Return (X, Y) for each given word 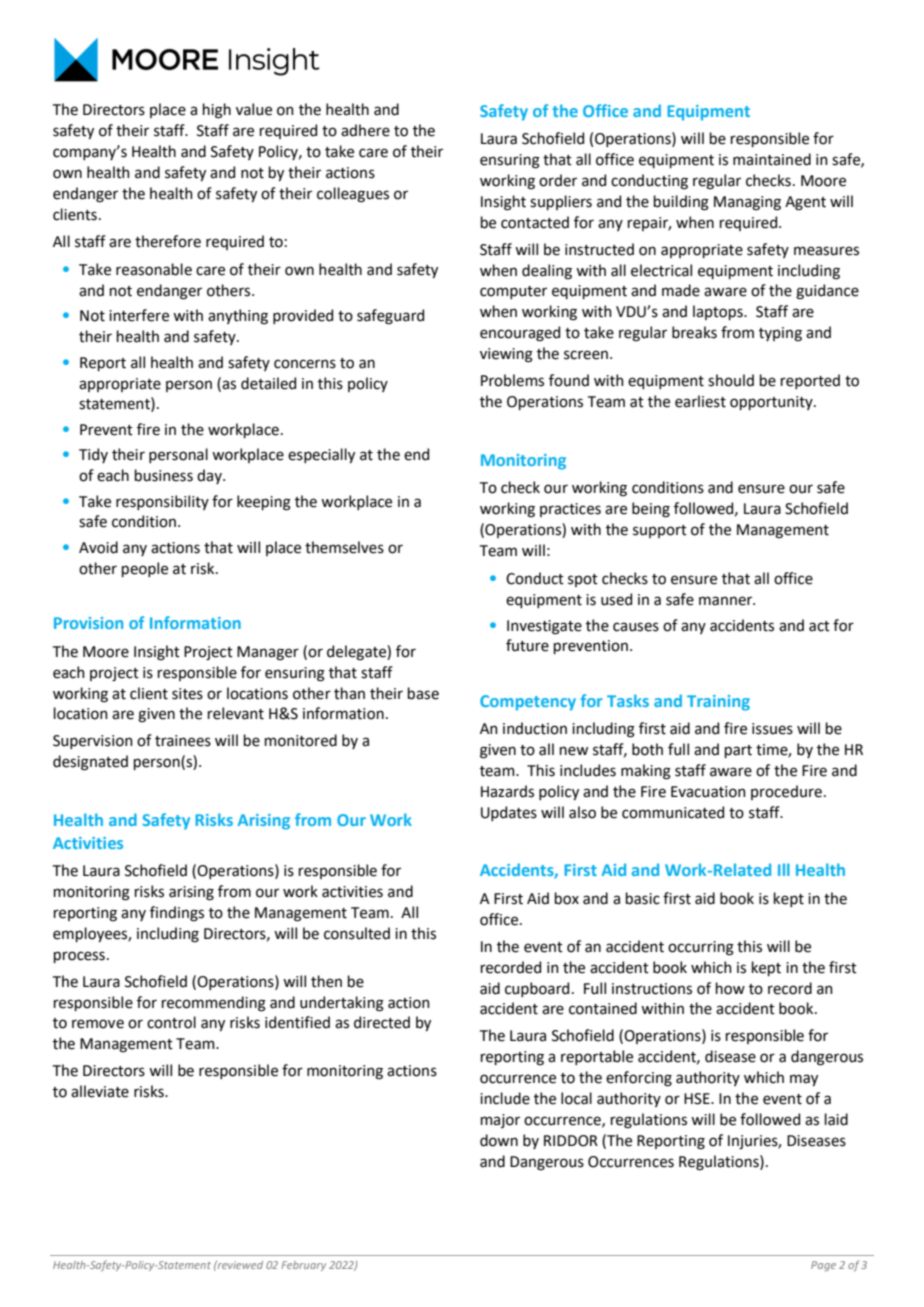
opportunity (772, 403)
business (164, 475)
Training (718, 703)
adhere (365, 130)
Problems (512, 380)
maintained (772, 159)
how (730, 988)
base (423, 693)
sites (187, 694)
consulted (357, 933)
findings (177, 914)
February (303, 1266)
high (217, 111)
